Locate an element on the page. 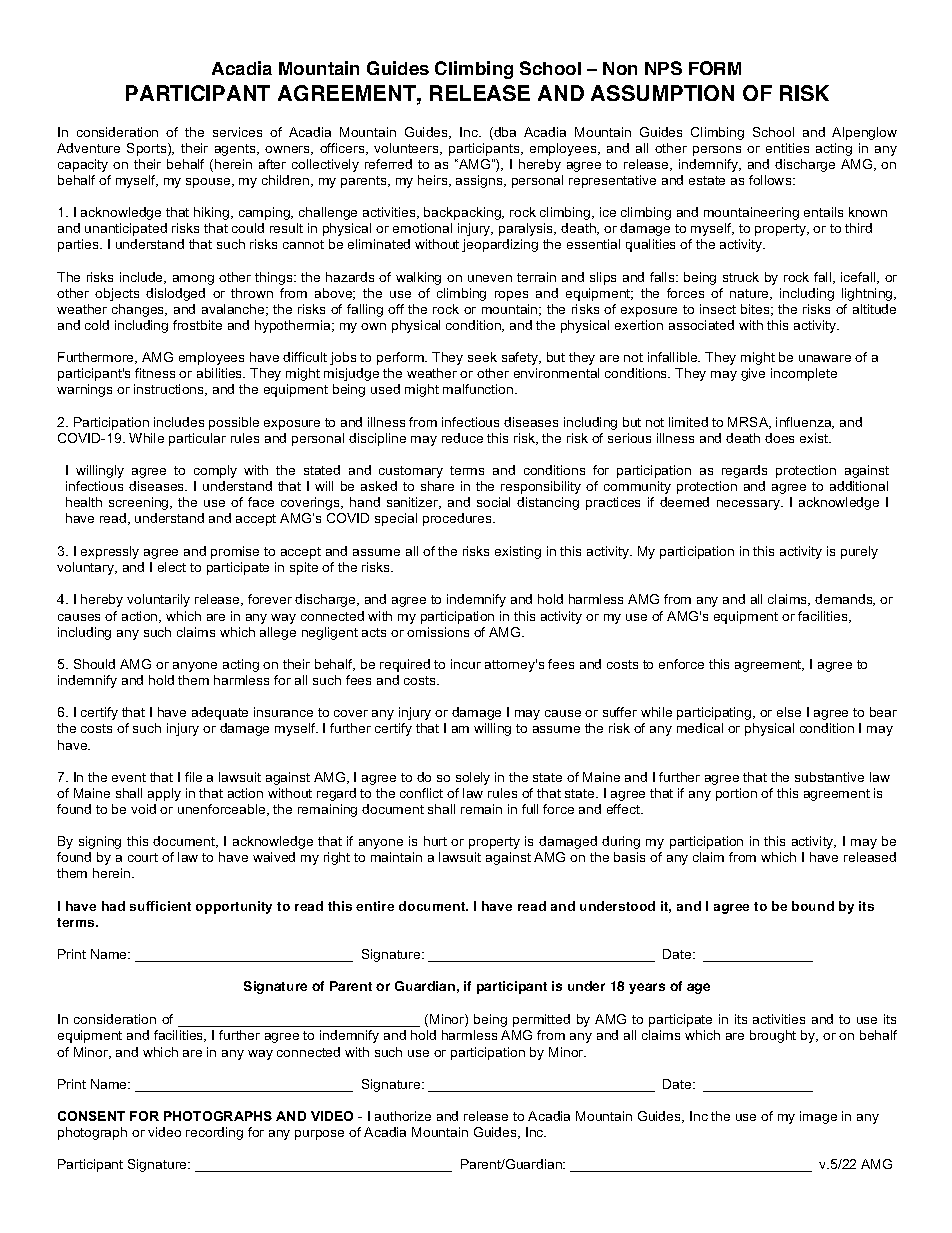 This document has width=952, height=1233. volunteers is located at coordinates (407, 149).
